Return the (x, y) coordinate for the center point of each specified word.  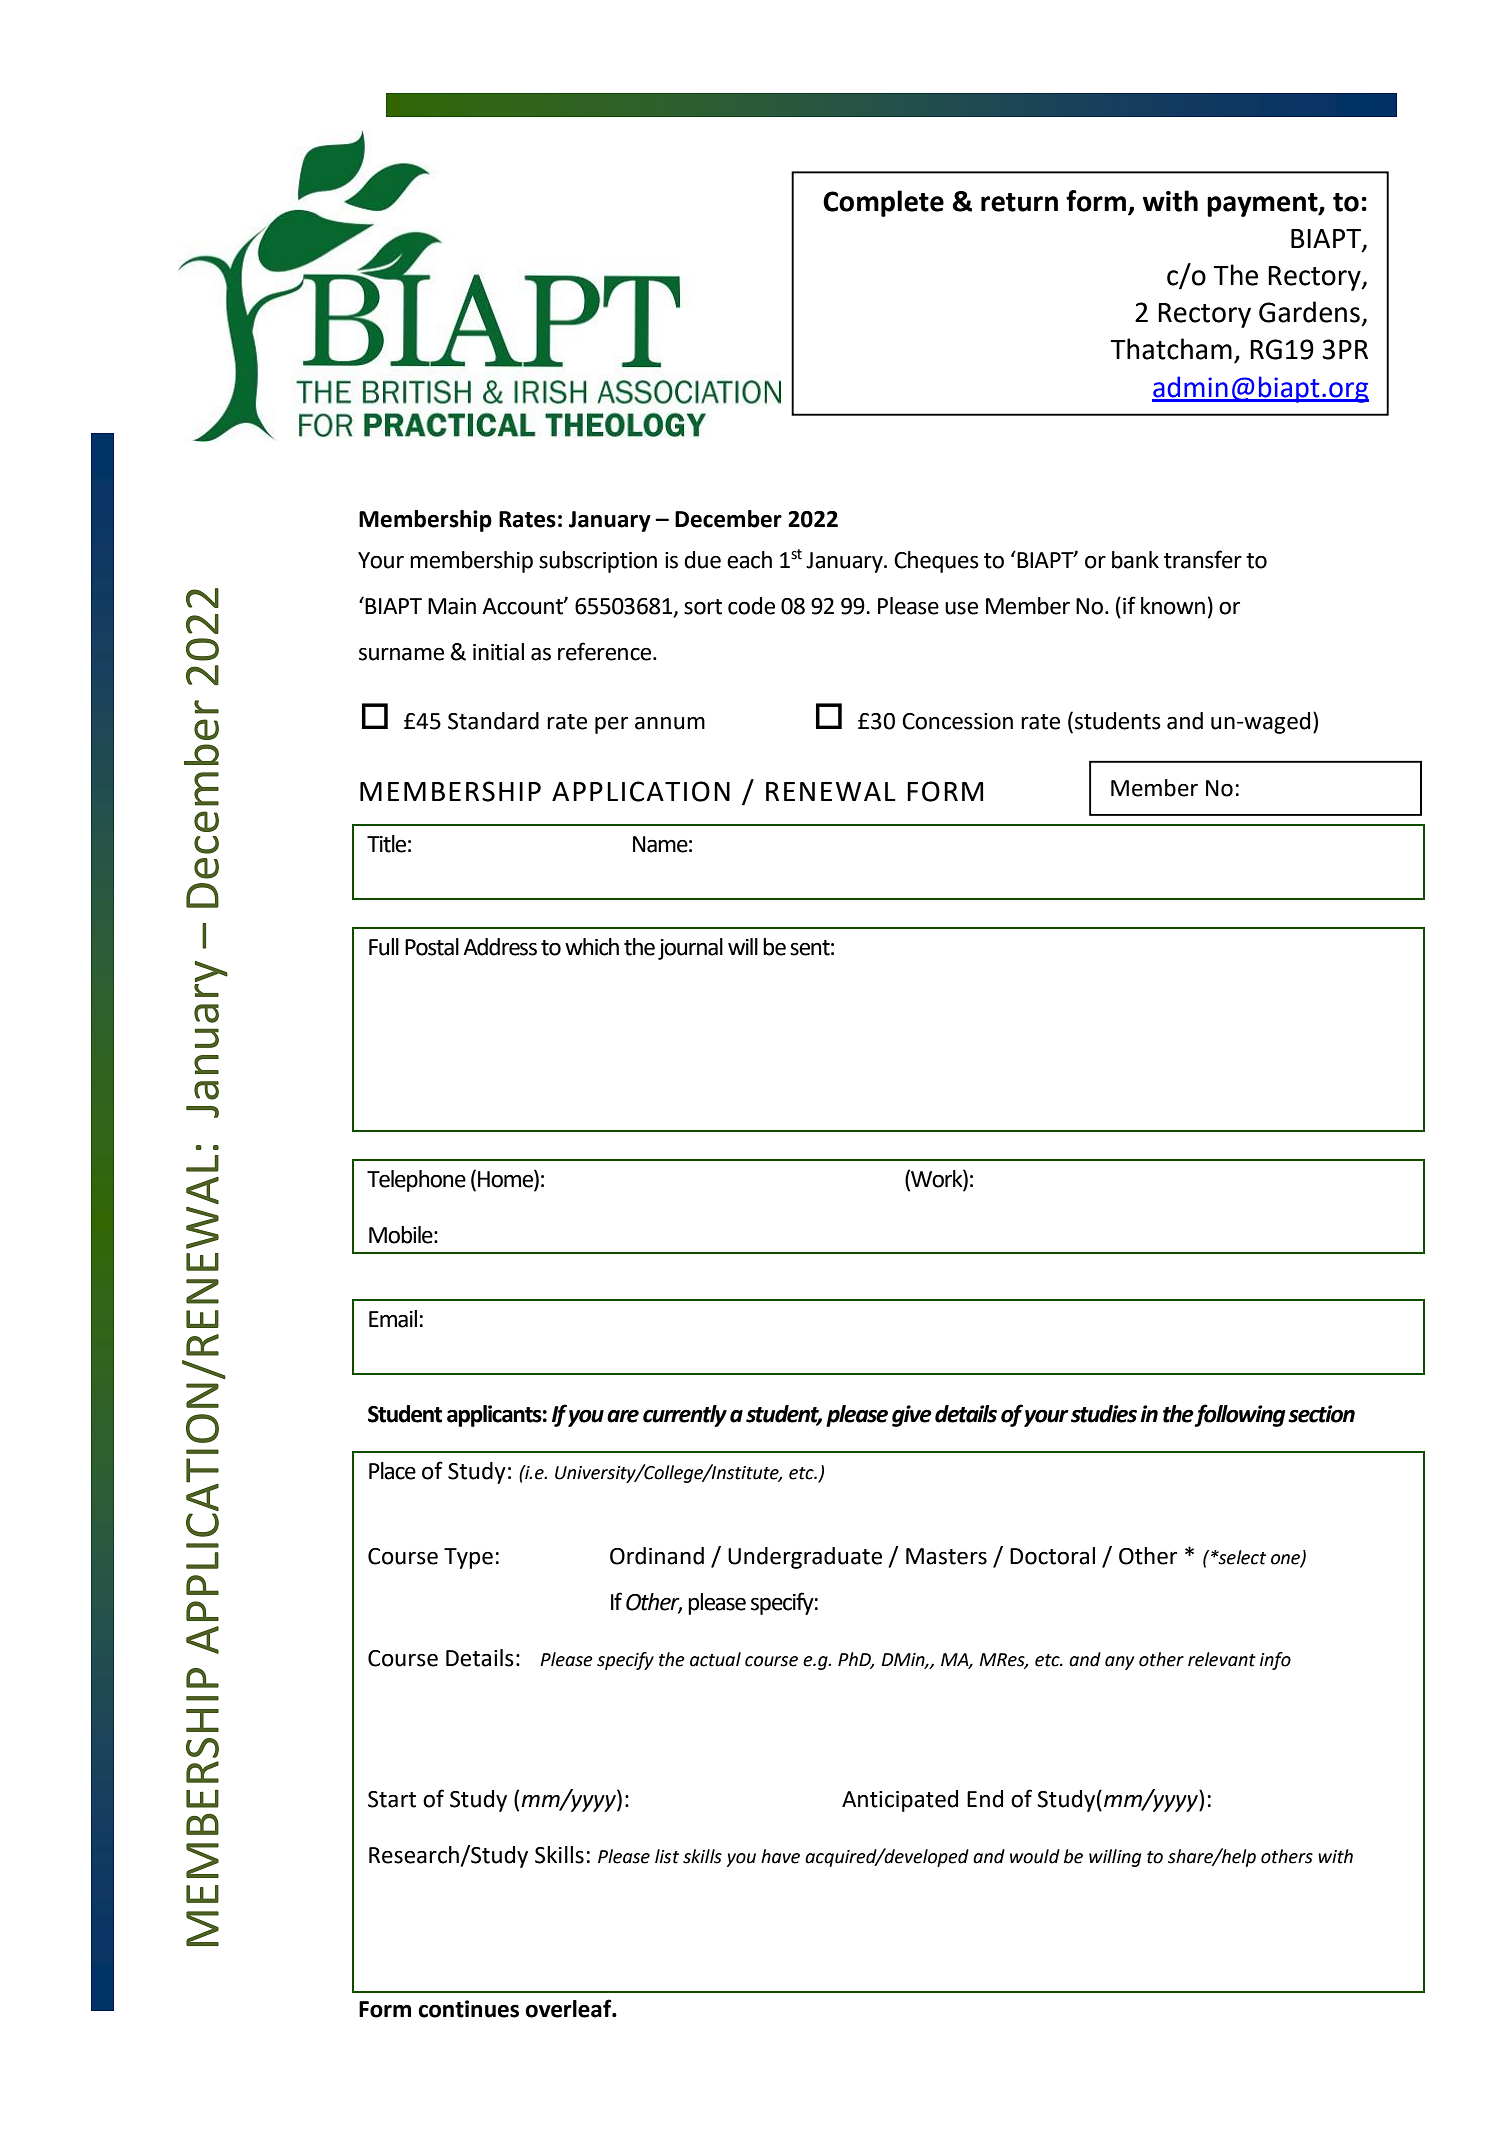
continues (468, 2009)
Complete (883, 203)
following (1239, 1415)
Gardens (1309, 312)
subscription (598, 562)
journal (690, 949)
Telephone (416, 1181)
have (780, 1856)
